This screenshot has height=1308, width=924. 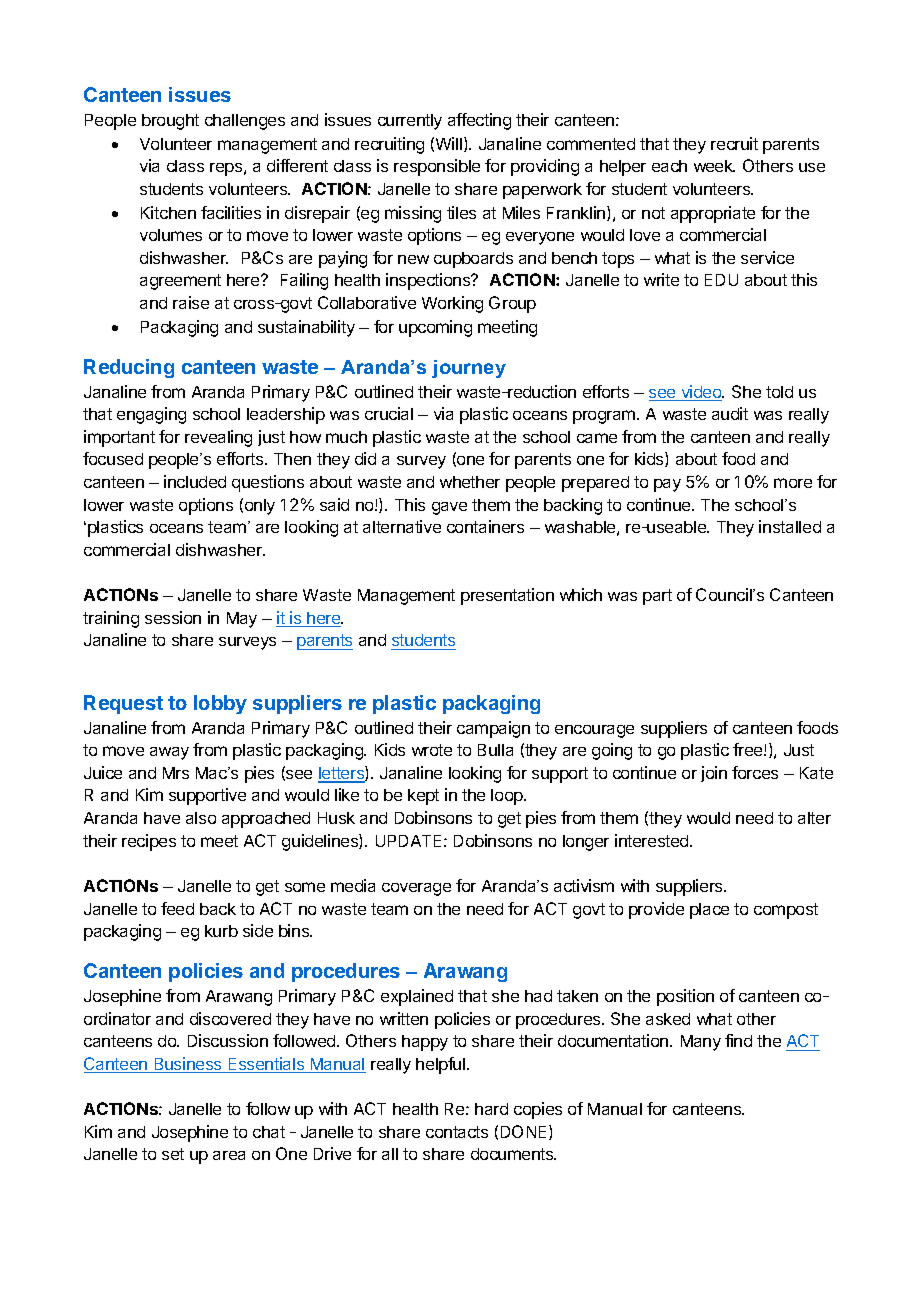 I want to click on brought, so click(x=170, y=122).
